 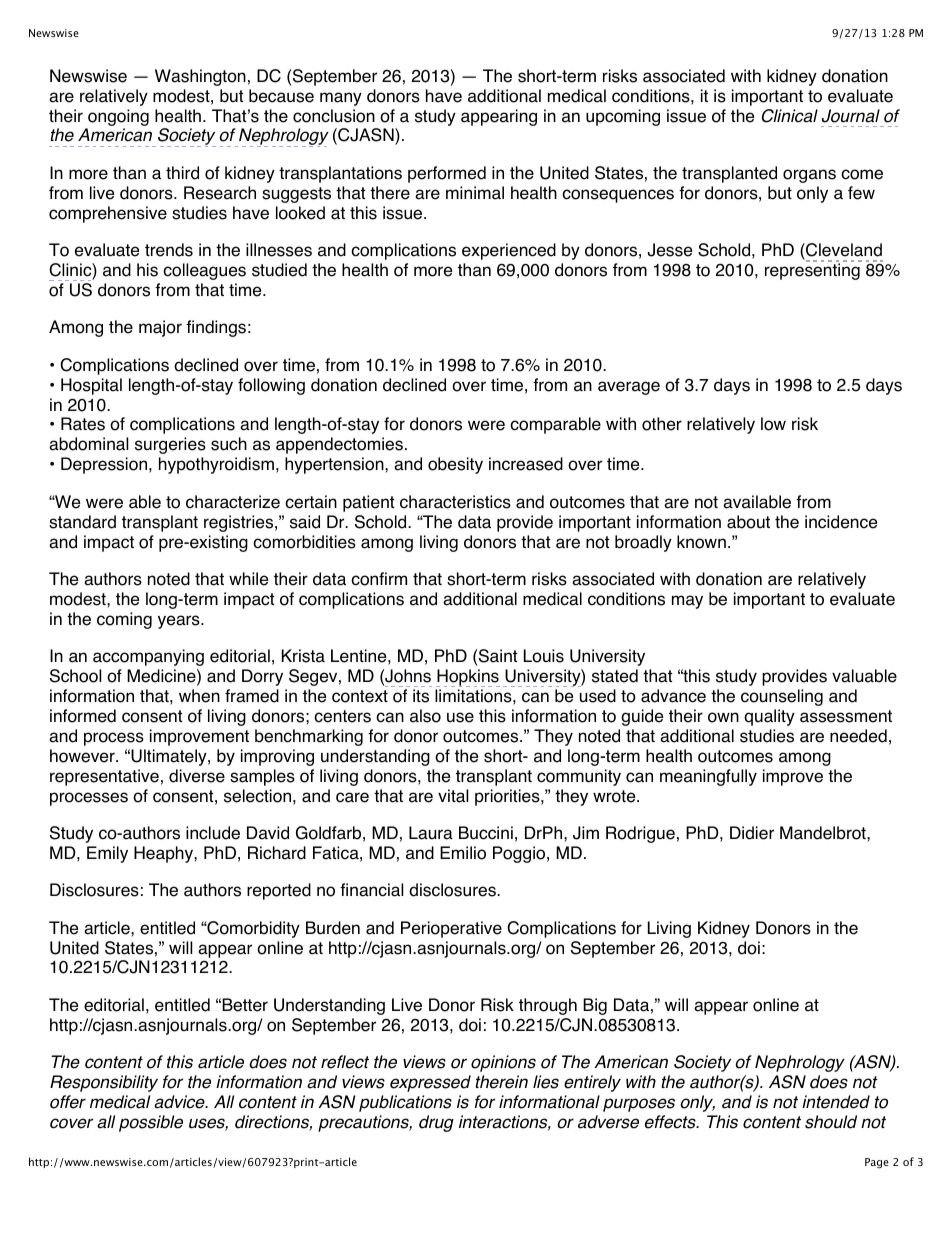 I want to click on years, so click(x=180, y=622).
